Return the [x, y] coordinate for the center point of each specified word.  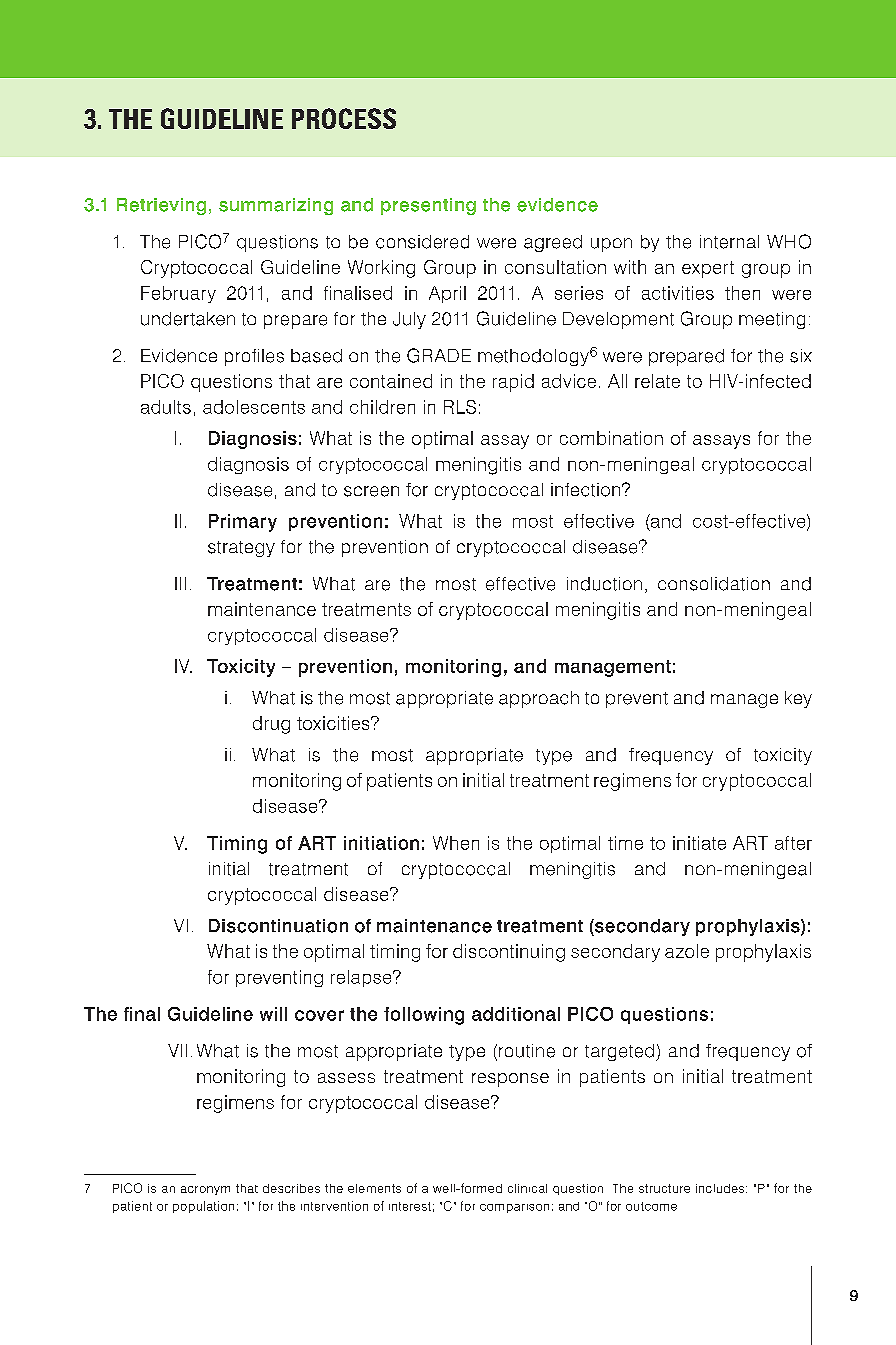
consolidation [714, 584]
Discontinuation [278, 926]
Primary [243, 523]
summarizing [276, 206]
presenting [428, 206]
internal [729, 242]
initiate [699, 843]
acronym [205, 1190]
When [456, 843]
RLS [460, 407]
